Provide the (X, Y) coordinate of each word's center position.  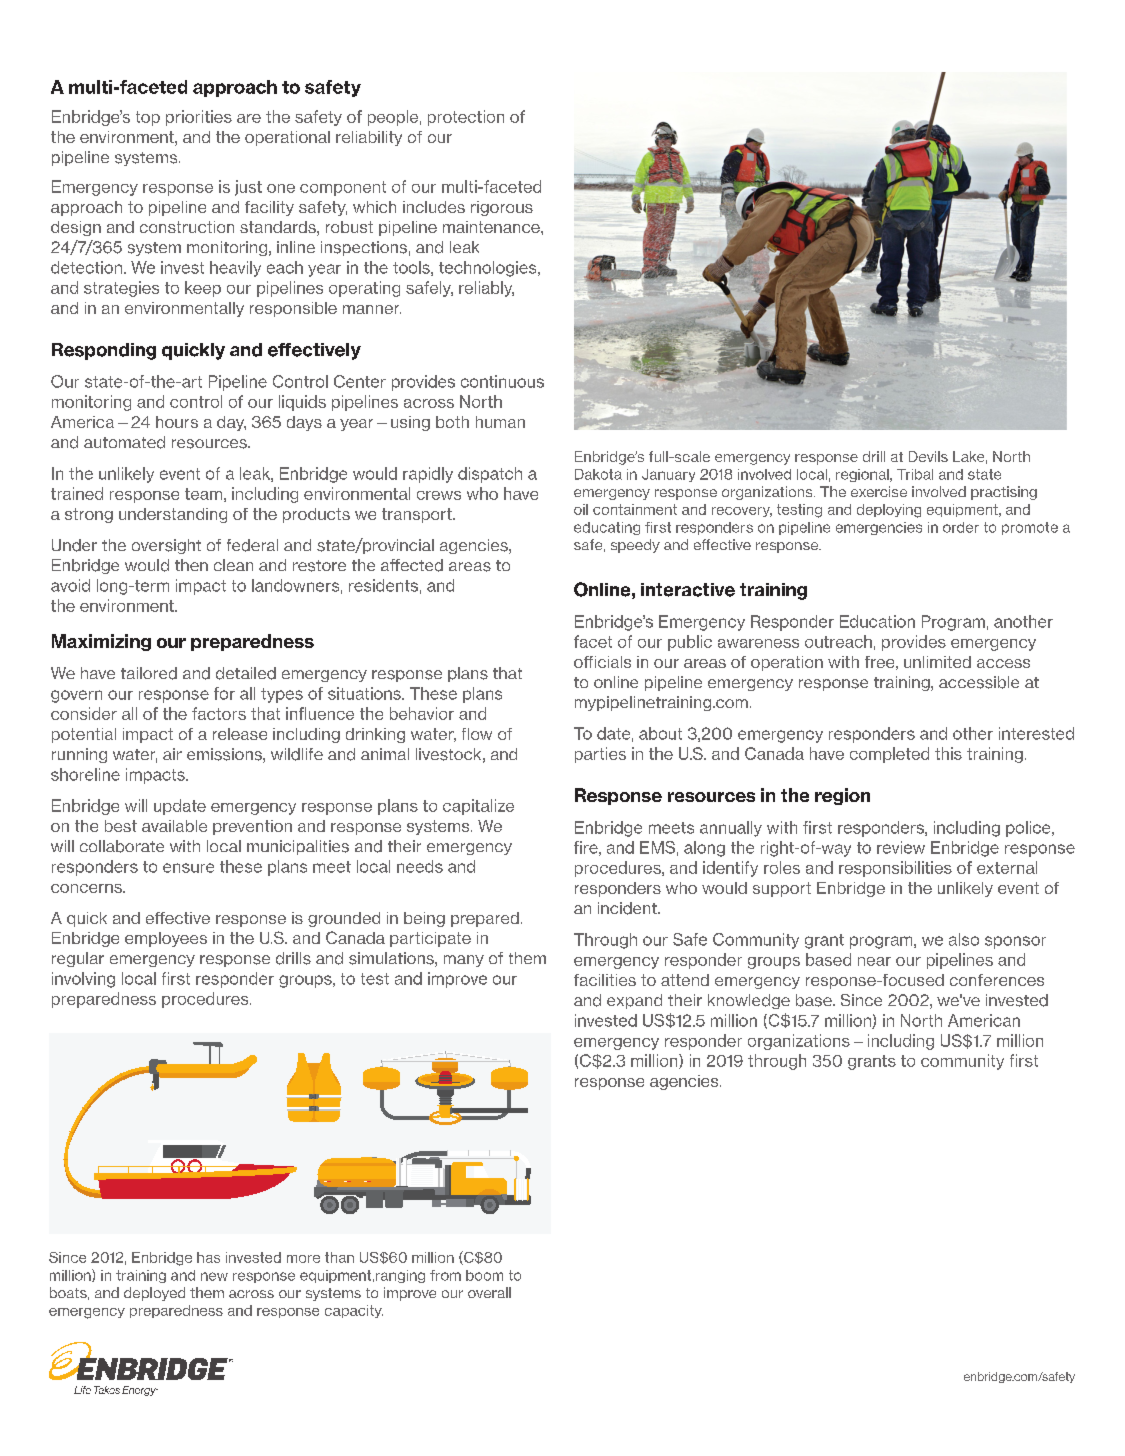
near (874, 961)
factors (219, 713)
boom (484, 1275)
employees (166, 939)
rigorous (502, 208)
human (500, 422)
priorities (199, 118)
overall (489, 1292)
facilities (605, 980)
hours (177, 422)
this (948, 753)
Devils (928, 456)
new (214, 1276)
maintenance (492, 227)
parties (600, 755)
